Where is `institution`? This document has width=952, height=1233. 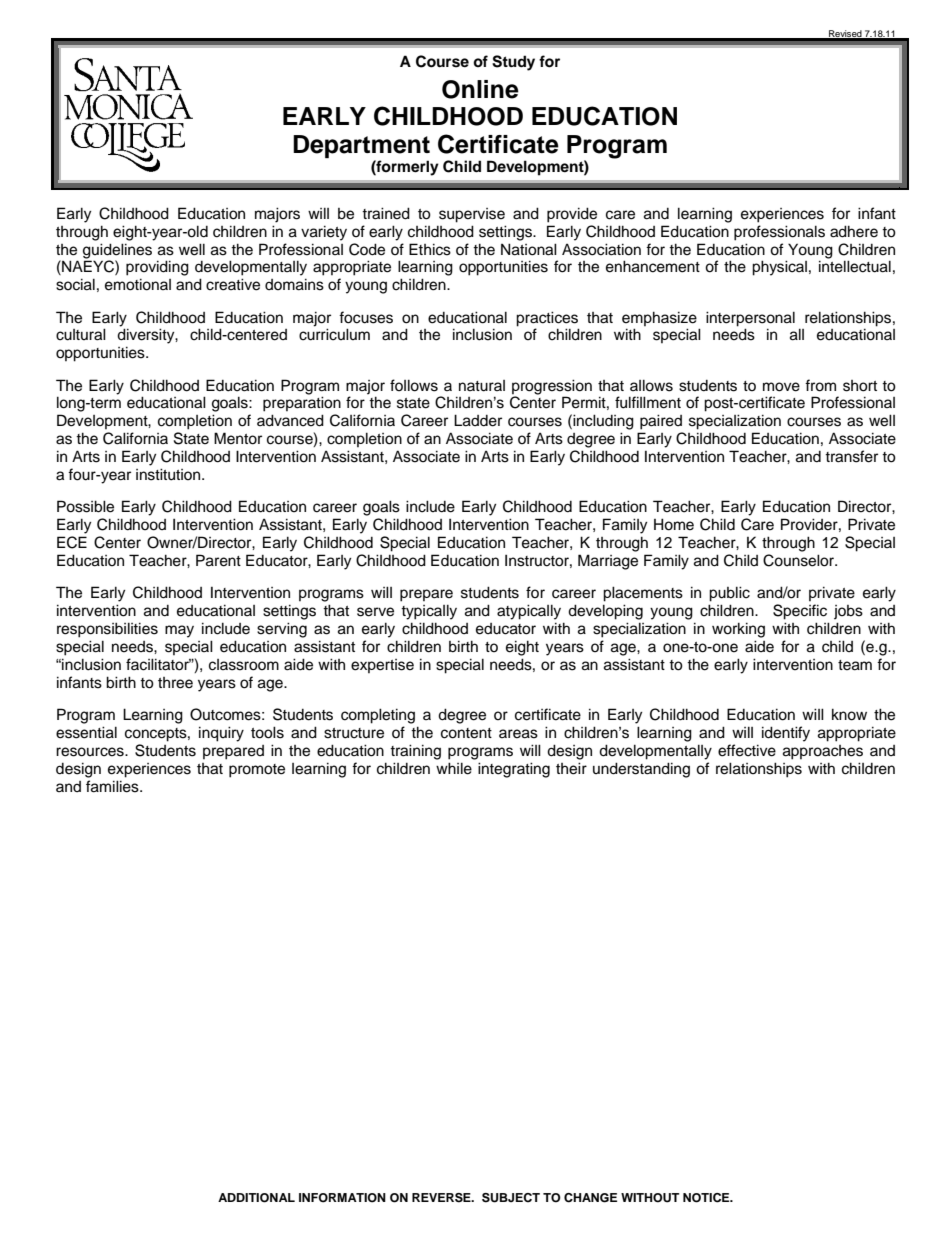
institution is located at coordinates (169, 474).
